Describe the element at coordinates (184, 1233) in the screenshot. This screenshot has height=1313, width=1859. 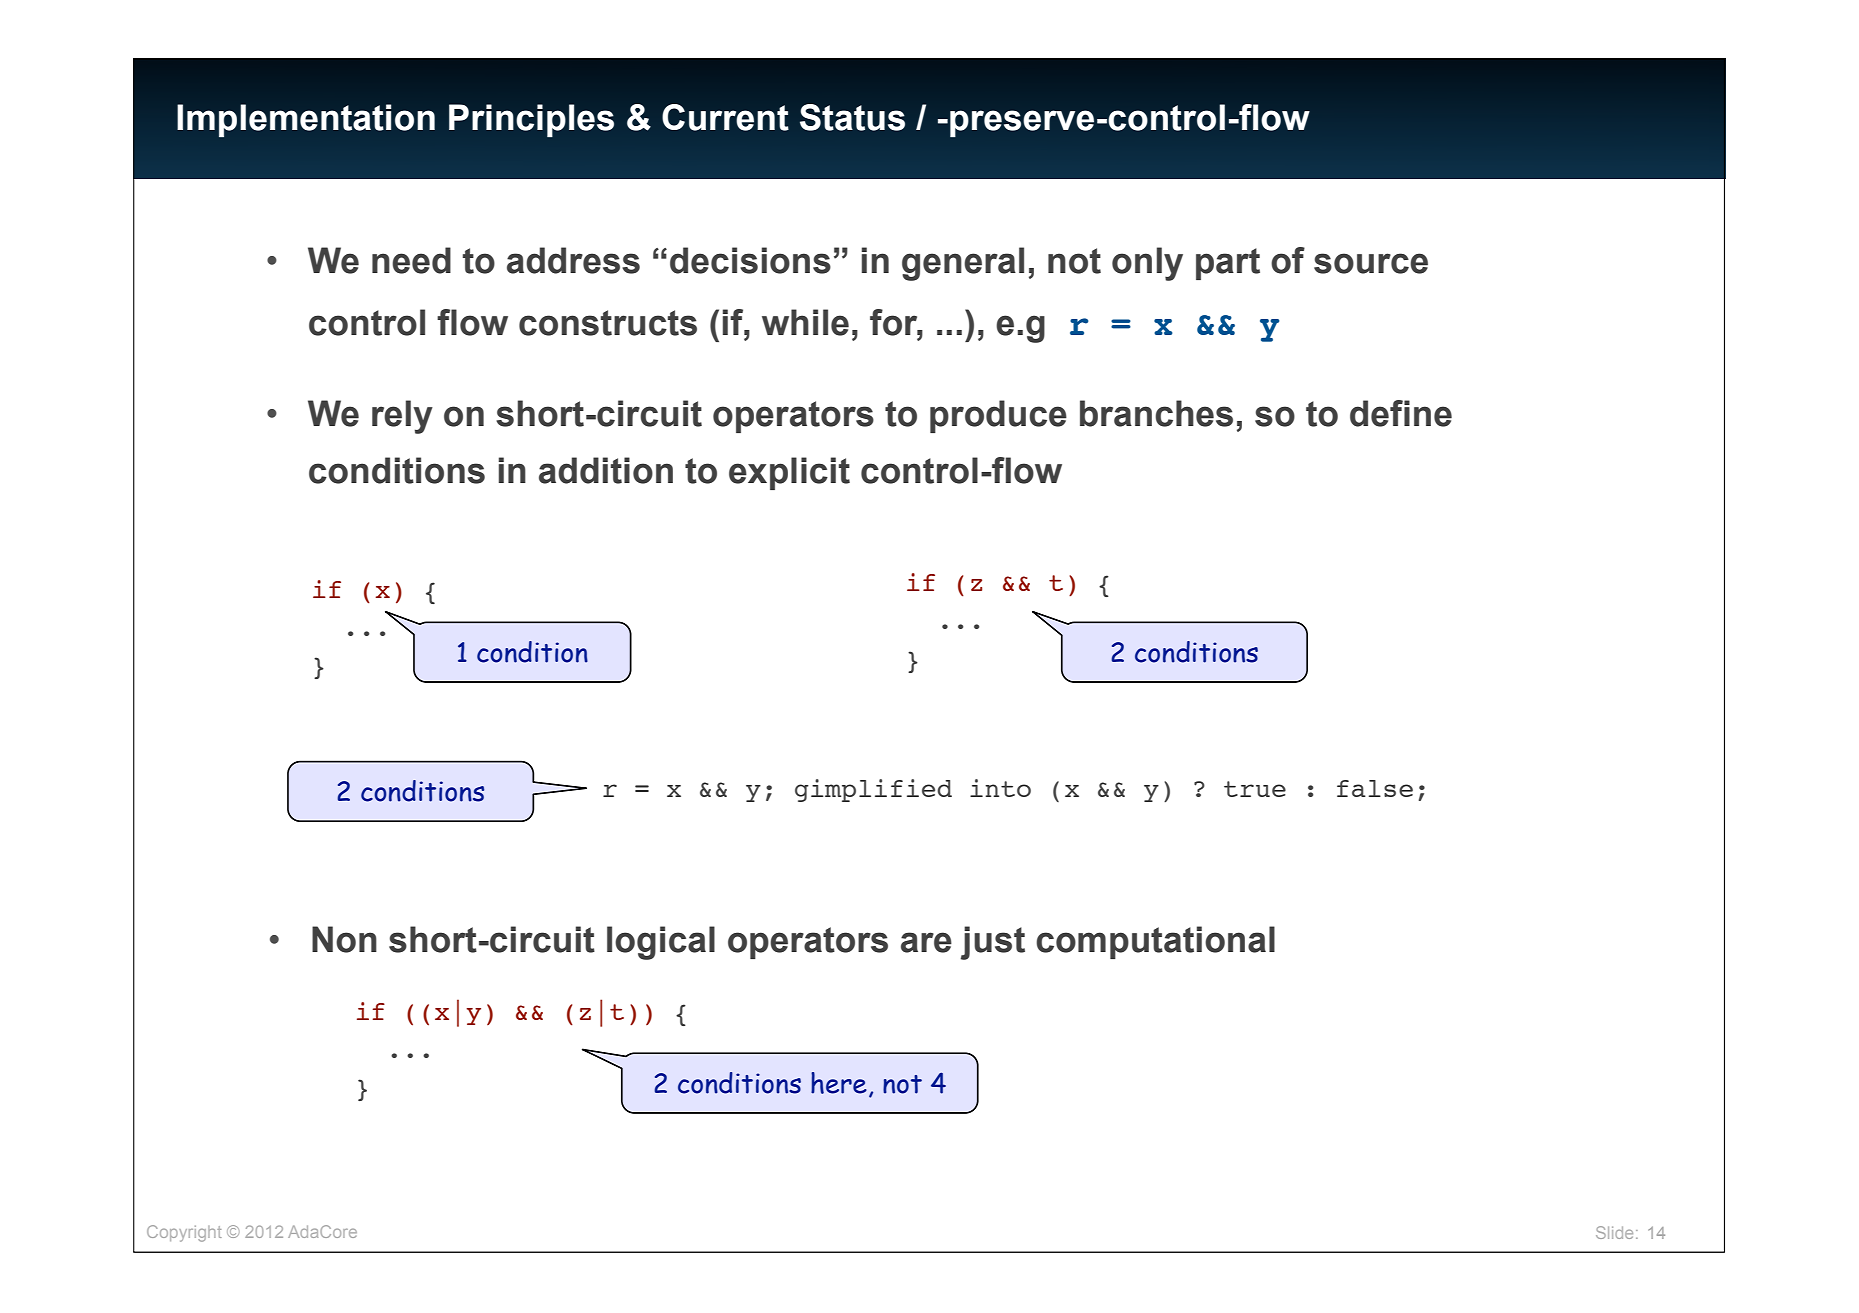
I see `Copyright` at that location.
